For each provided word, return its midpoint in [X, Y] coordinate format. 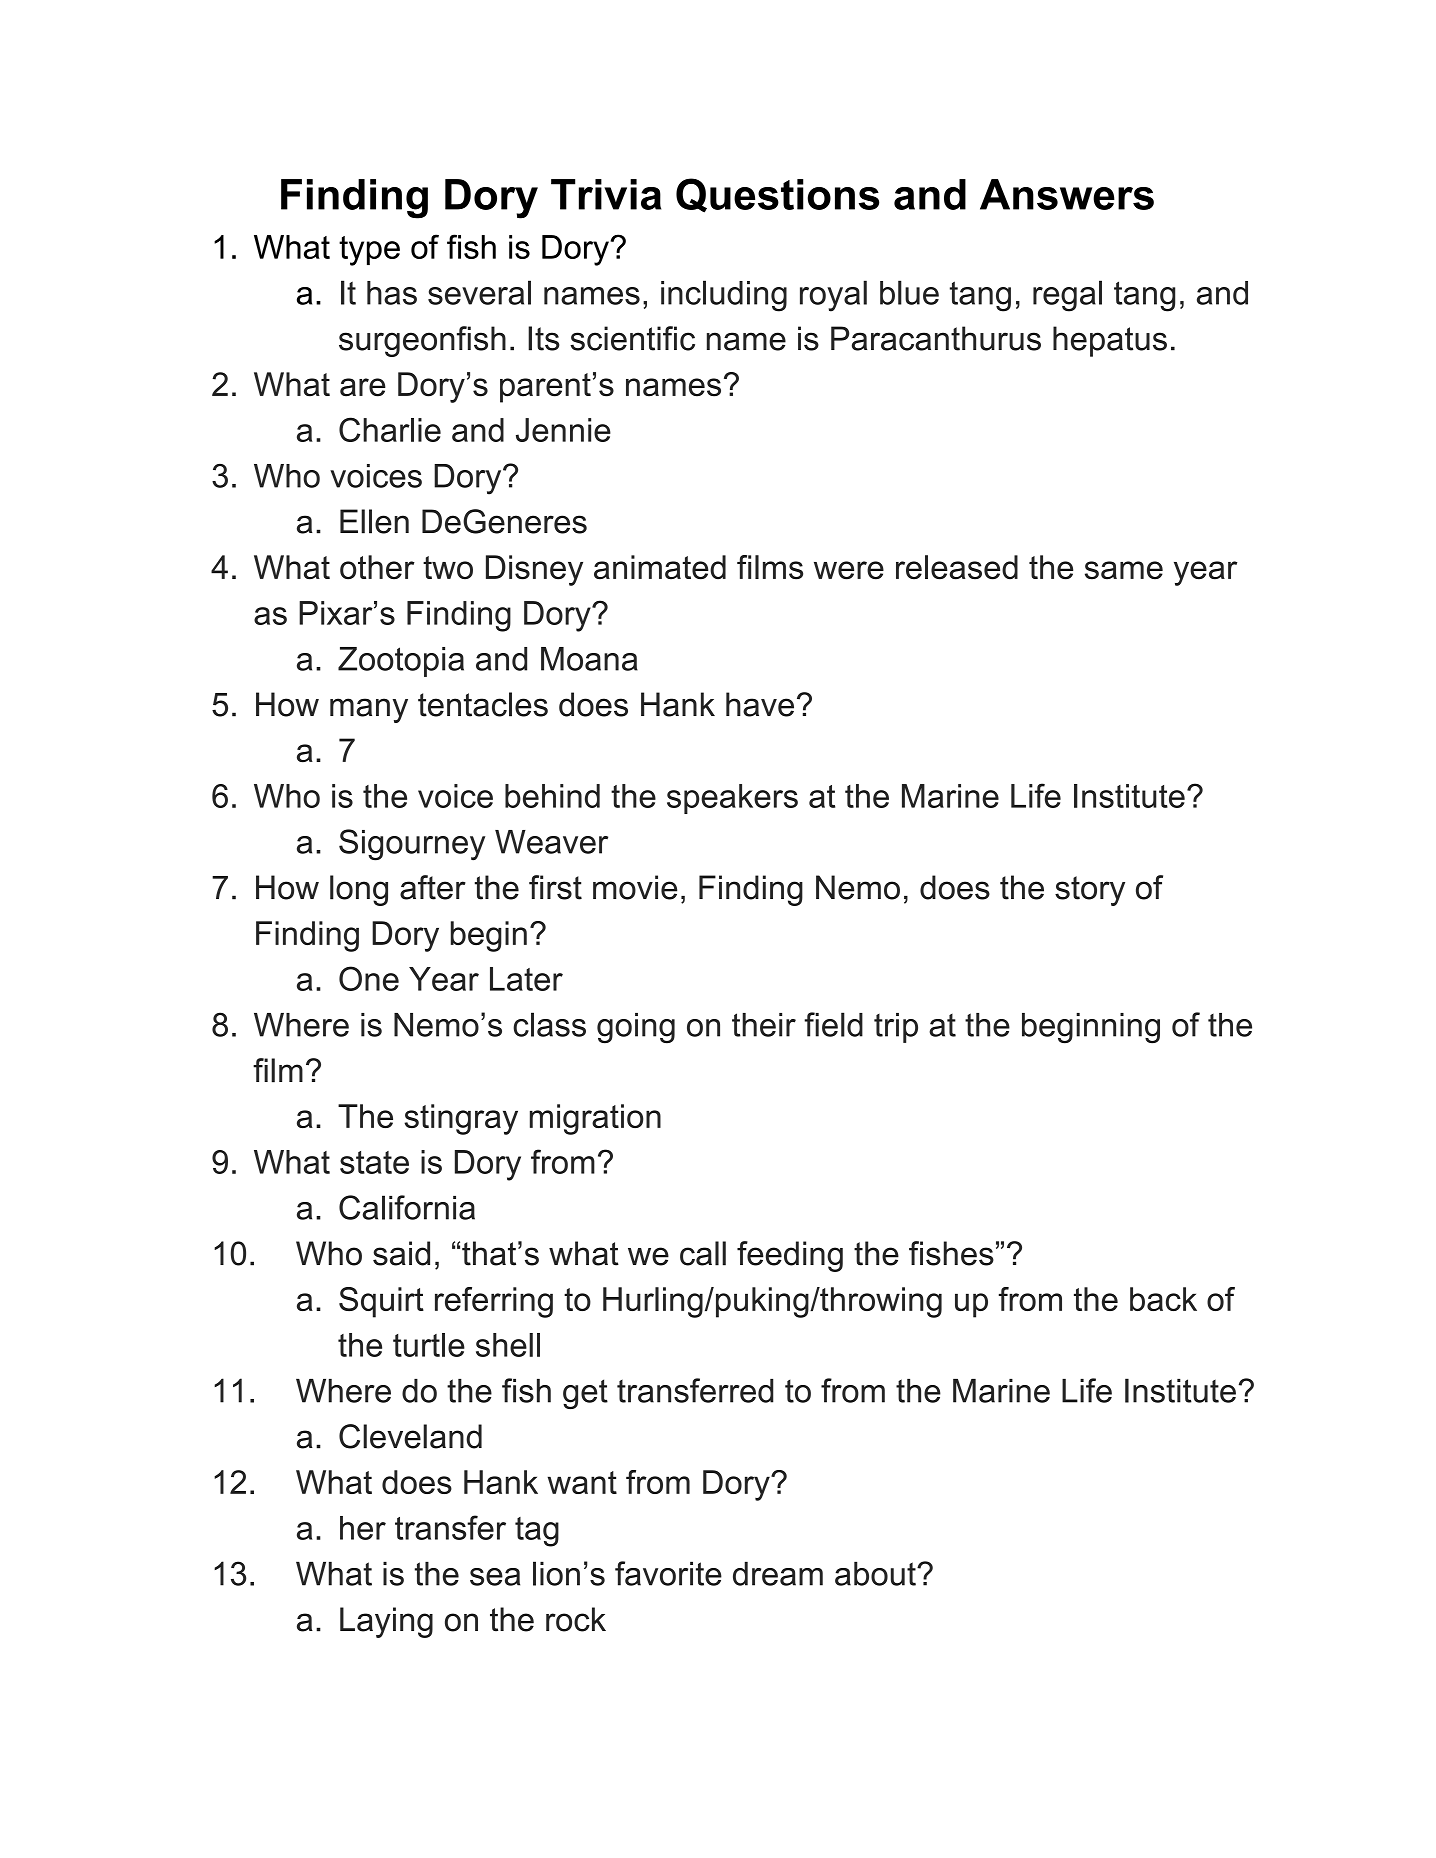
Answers [1067, 194]
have [760, 704]
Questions [777, 195]
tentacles [483, 704]
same [1124, 570]
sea [495, 1577]
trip [896, 1028]
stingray [461, 1119]
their [764, 1025]
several [479, 292]
